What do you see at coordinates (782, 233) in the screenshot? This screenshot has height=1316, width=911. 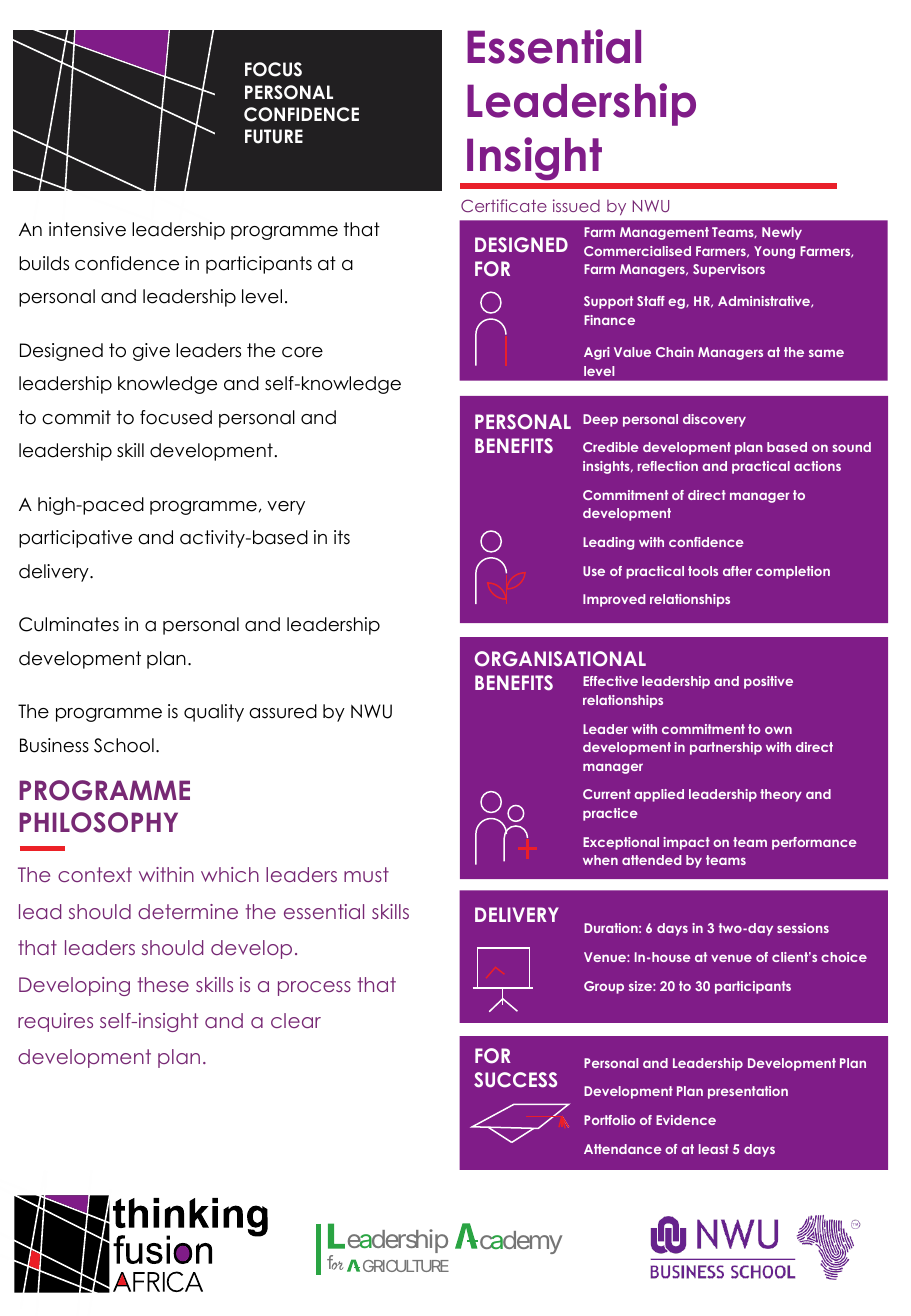 I see `Newly` at bounding box center [782, 233].
